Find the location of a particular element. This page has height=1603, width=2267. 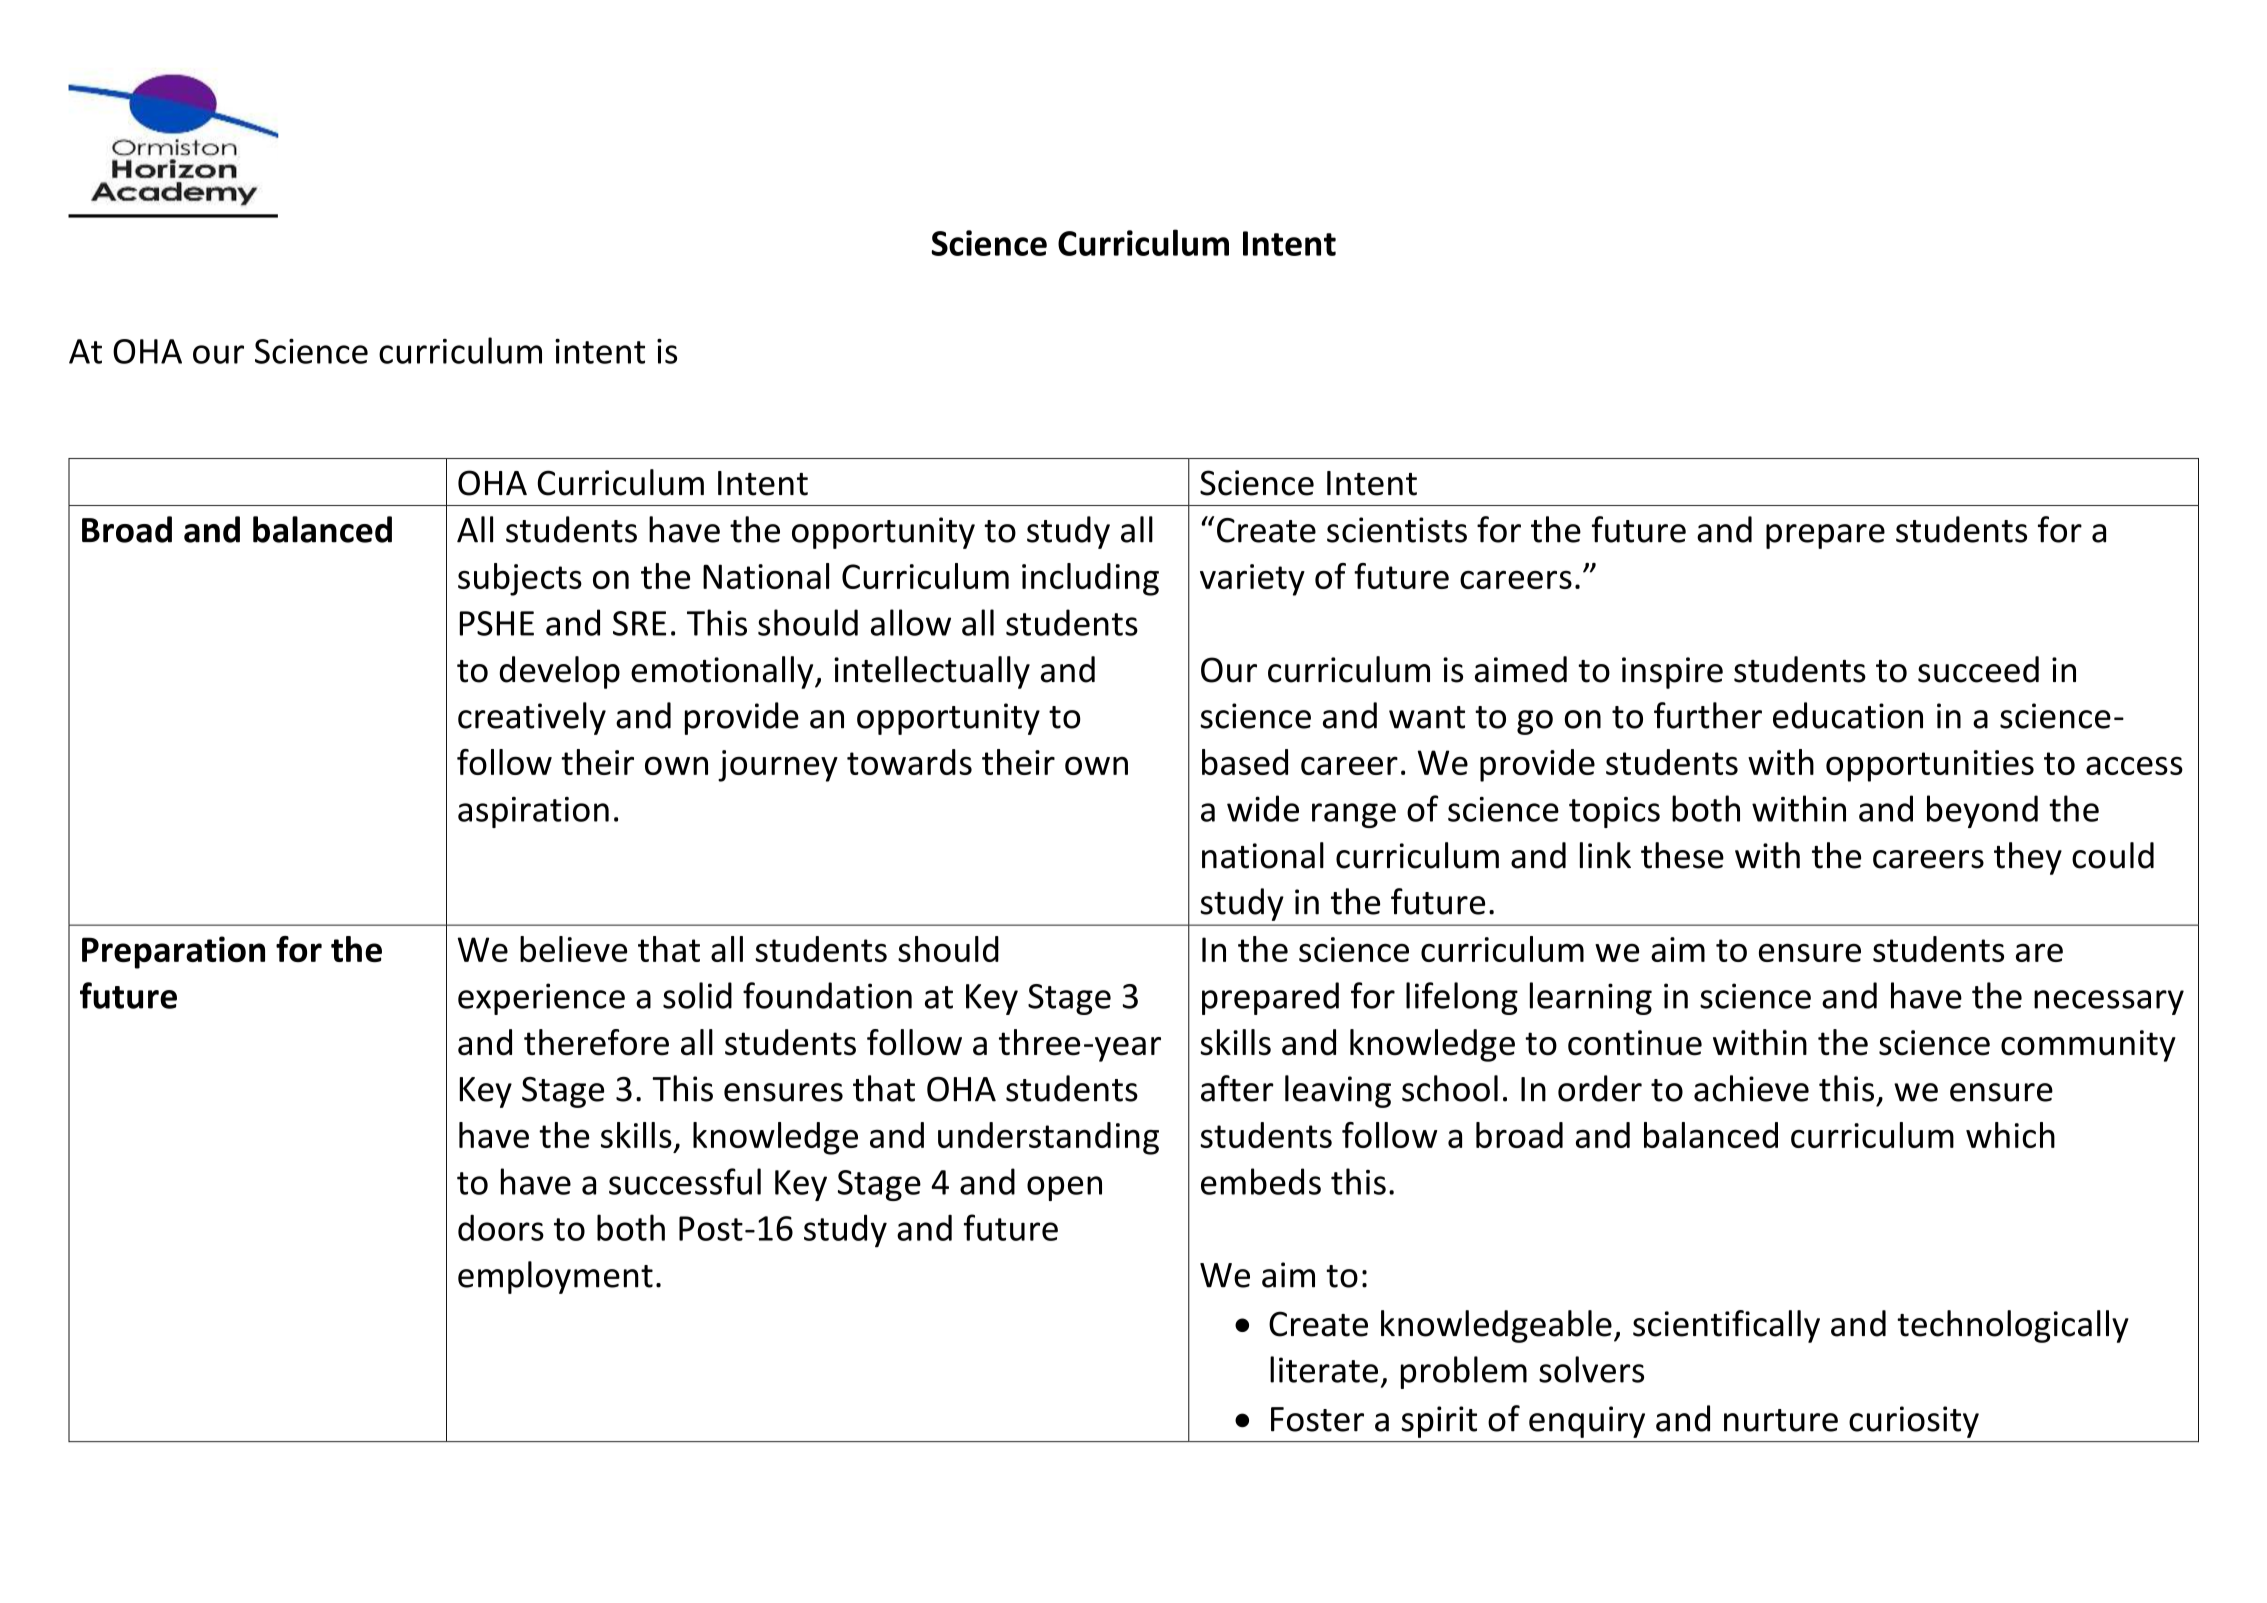

including is located at coordinates (1090, 579).
